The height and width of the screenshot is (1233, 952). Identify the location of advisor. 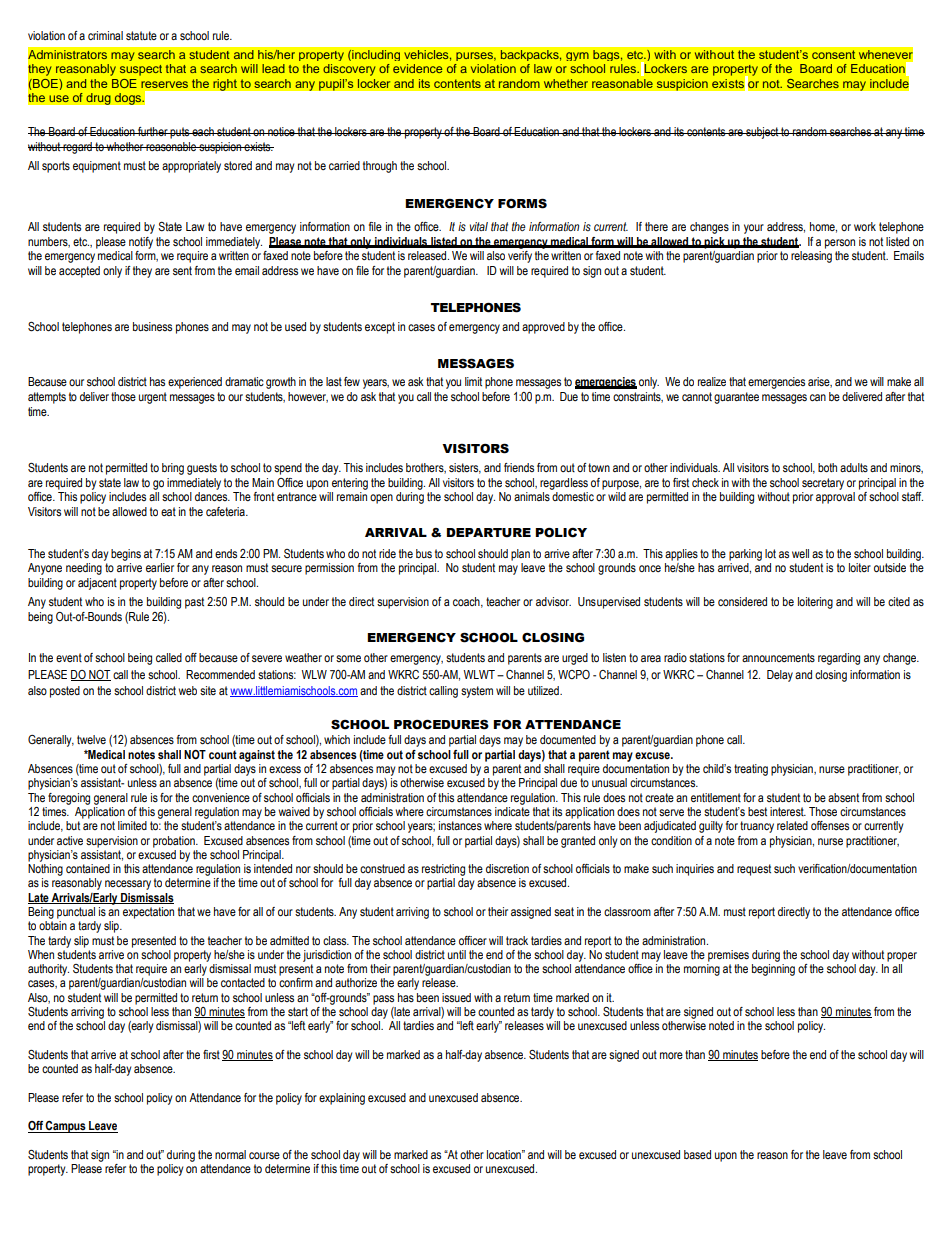
(553, 601).
